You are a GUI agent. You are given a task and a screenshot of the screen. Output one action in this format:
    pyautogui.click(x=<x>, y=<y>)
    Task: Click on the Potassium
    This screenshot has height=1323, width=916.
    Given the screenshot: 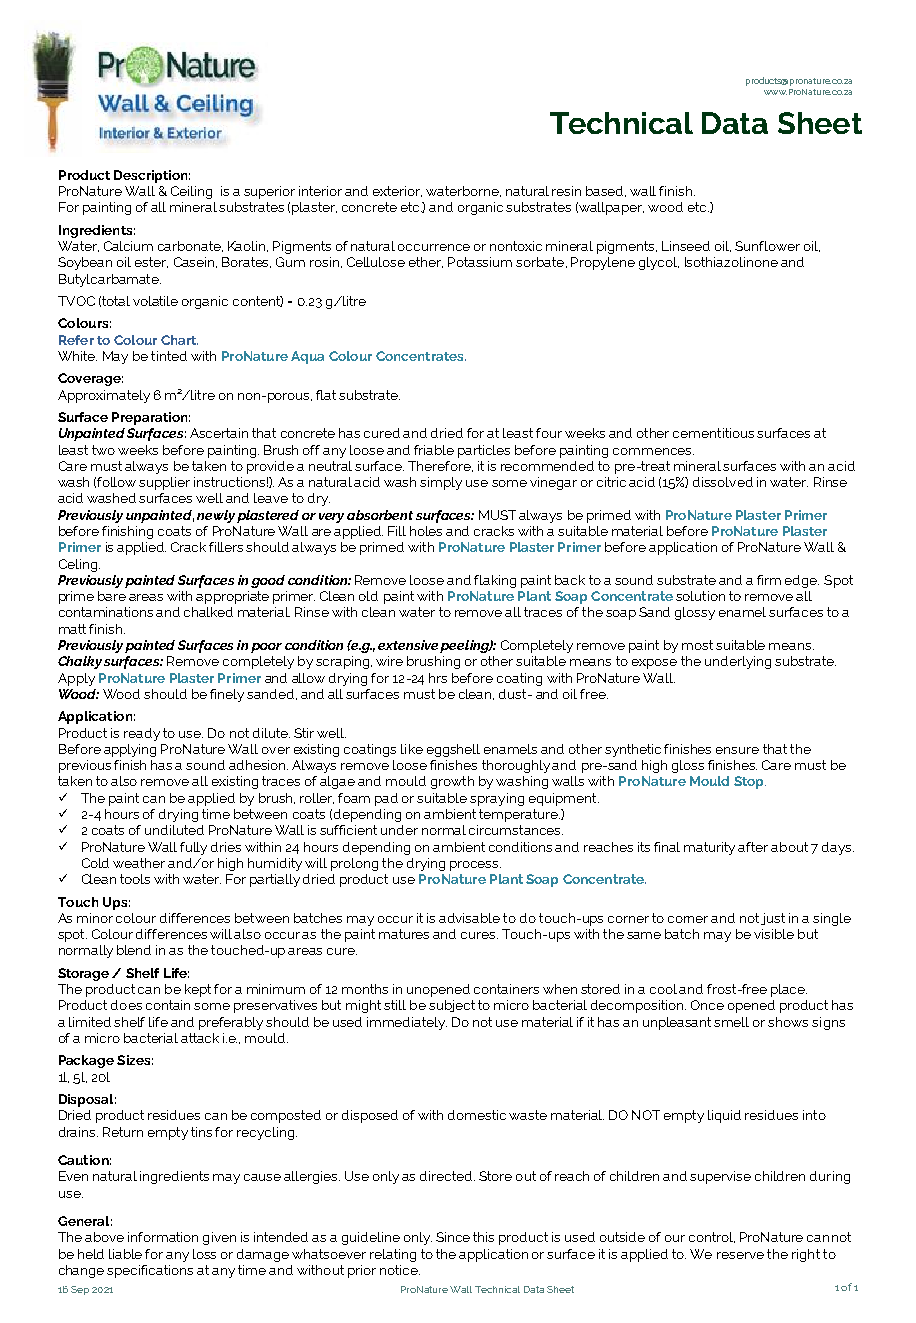 What is the action you would take?
    pyautogui.click(x=480, y=262)
